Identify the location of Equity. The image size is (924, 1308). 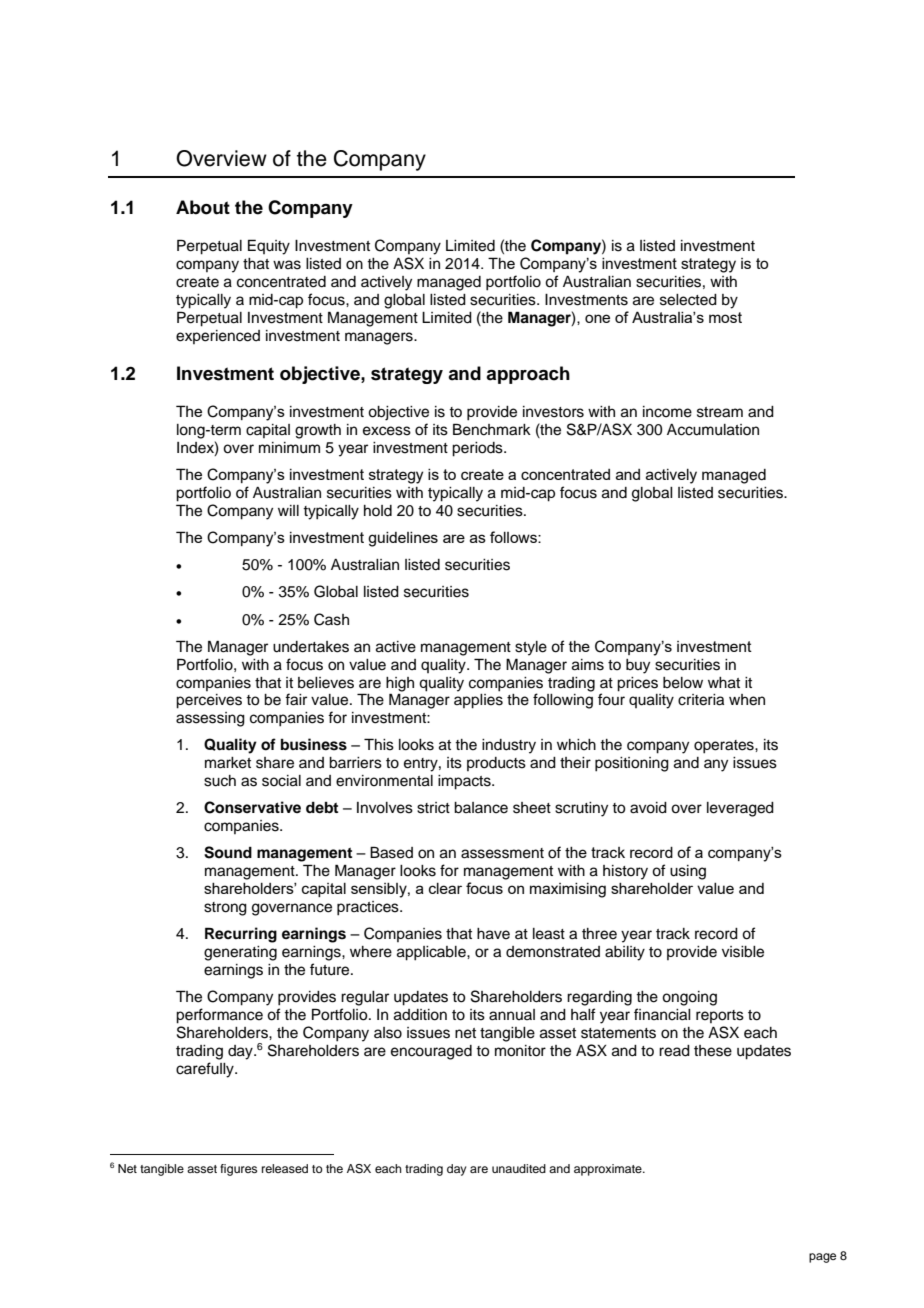
(269, 247).
